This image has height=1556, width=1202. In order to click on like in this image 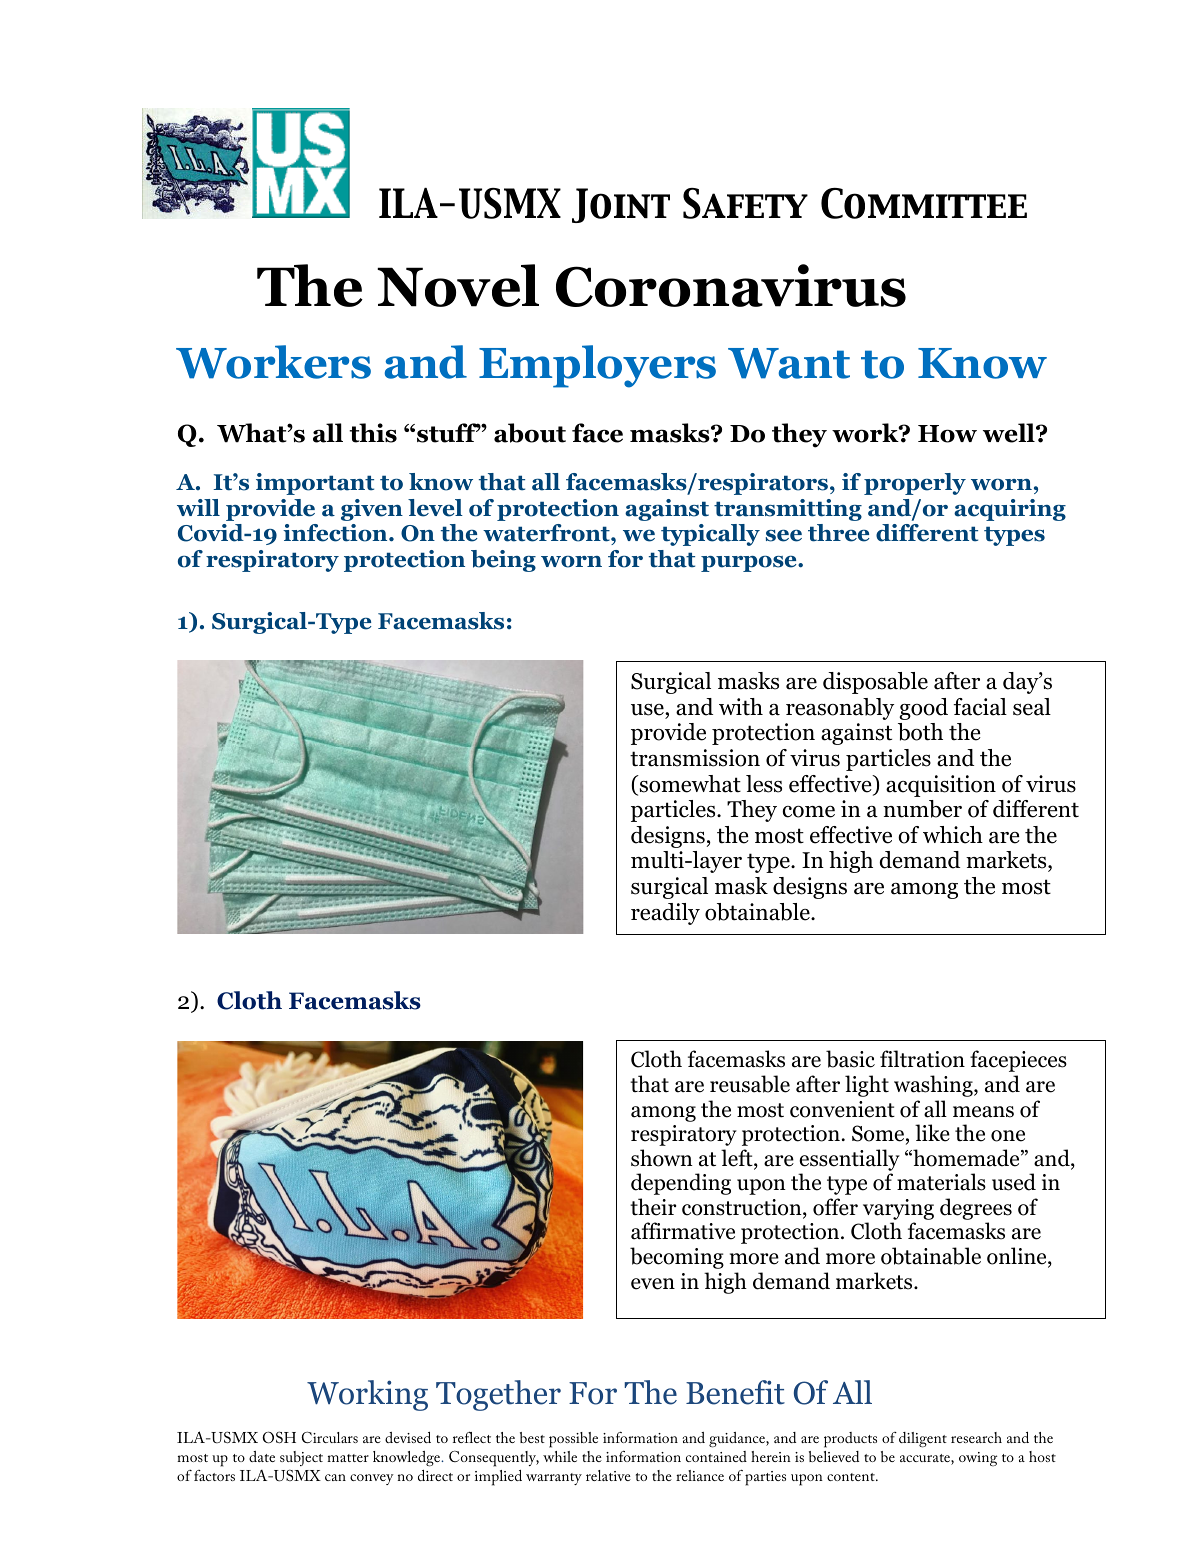, I will do `click(932, 1133)`.
